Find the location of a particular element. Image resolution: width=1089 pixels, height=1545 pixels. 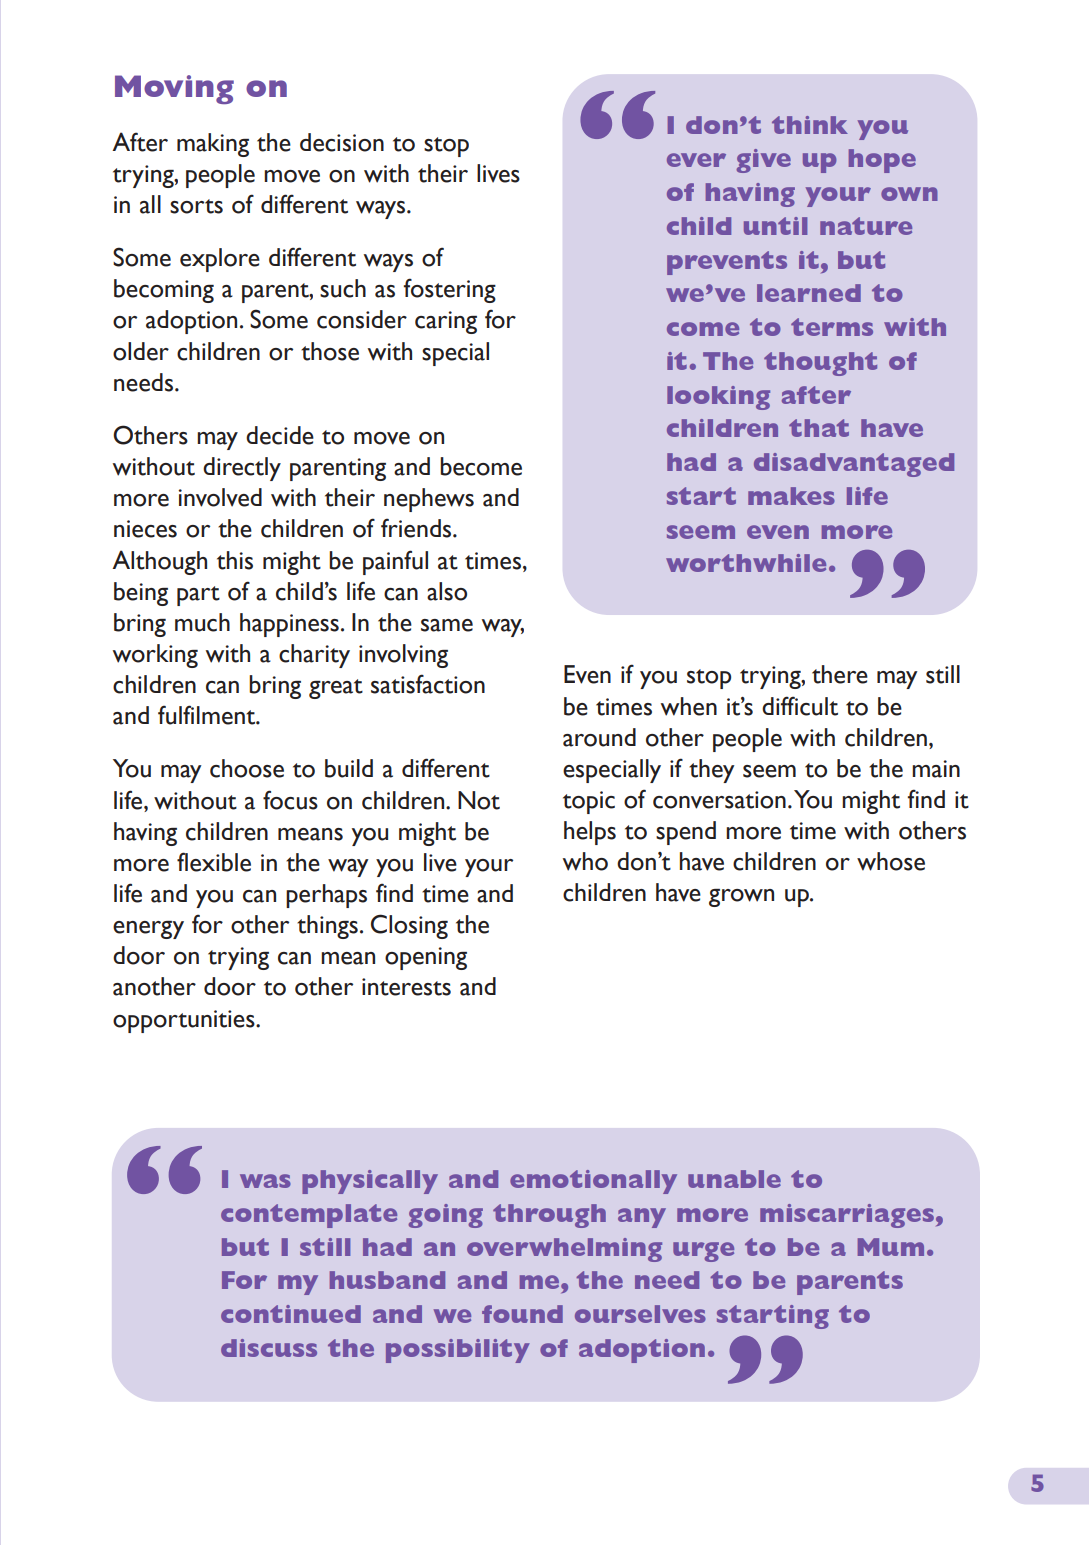

involved is located at coordinates (220, 497).
